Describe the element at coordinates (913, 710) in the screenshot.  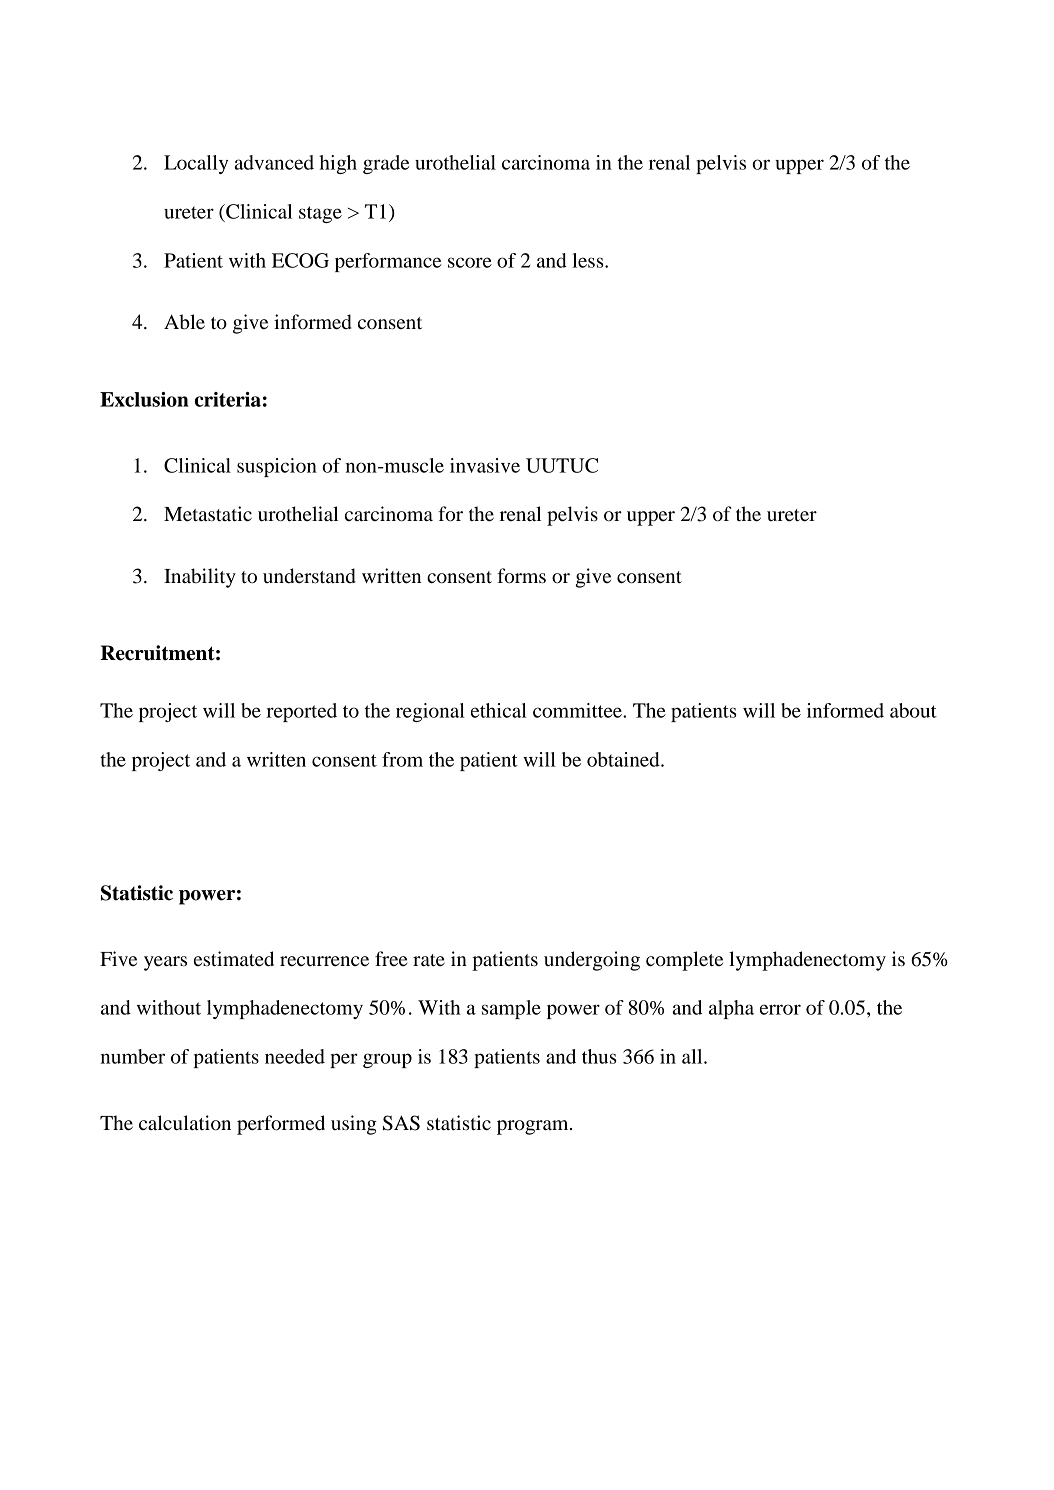
I see `about` at that location.
